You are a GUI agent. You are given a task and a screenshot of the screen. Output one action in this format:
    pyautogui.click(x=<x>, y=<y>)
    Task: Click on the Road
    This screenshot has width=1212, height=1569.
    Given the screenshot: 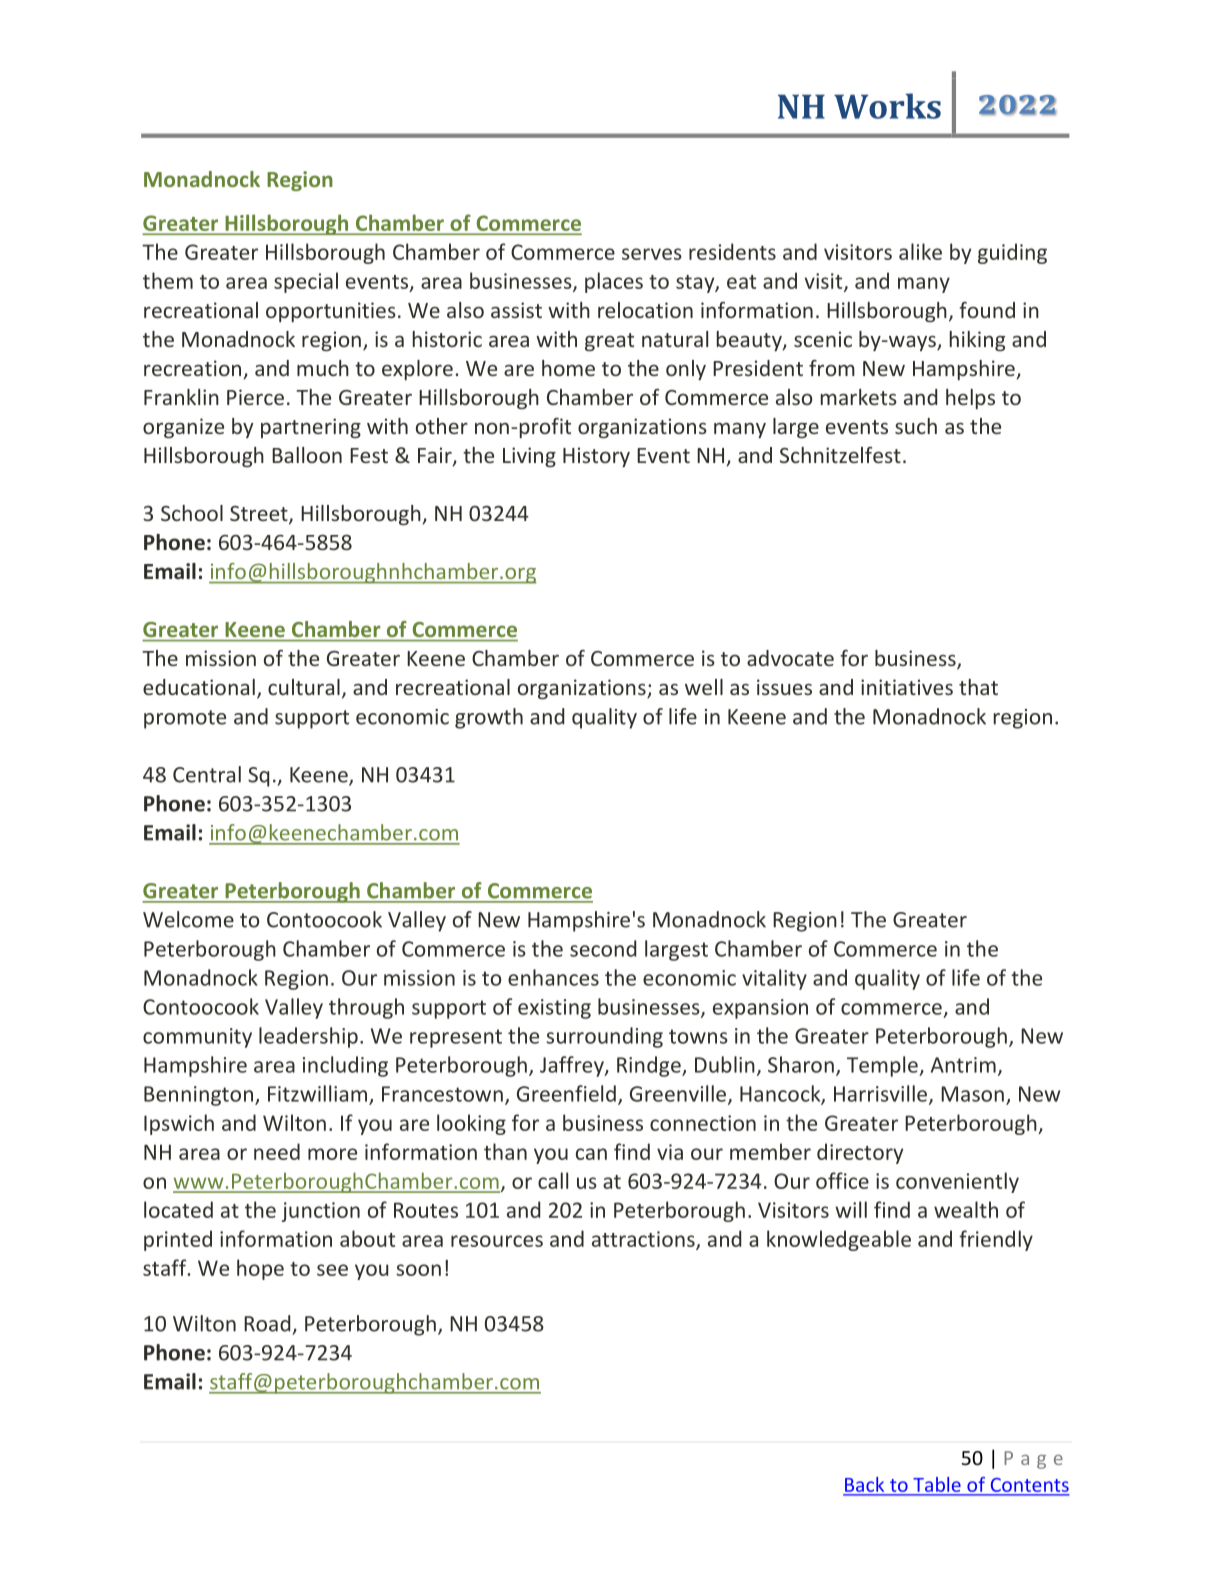 What is the action you would take?
    pyautogui.click(x=267, y=1323)
